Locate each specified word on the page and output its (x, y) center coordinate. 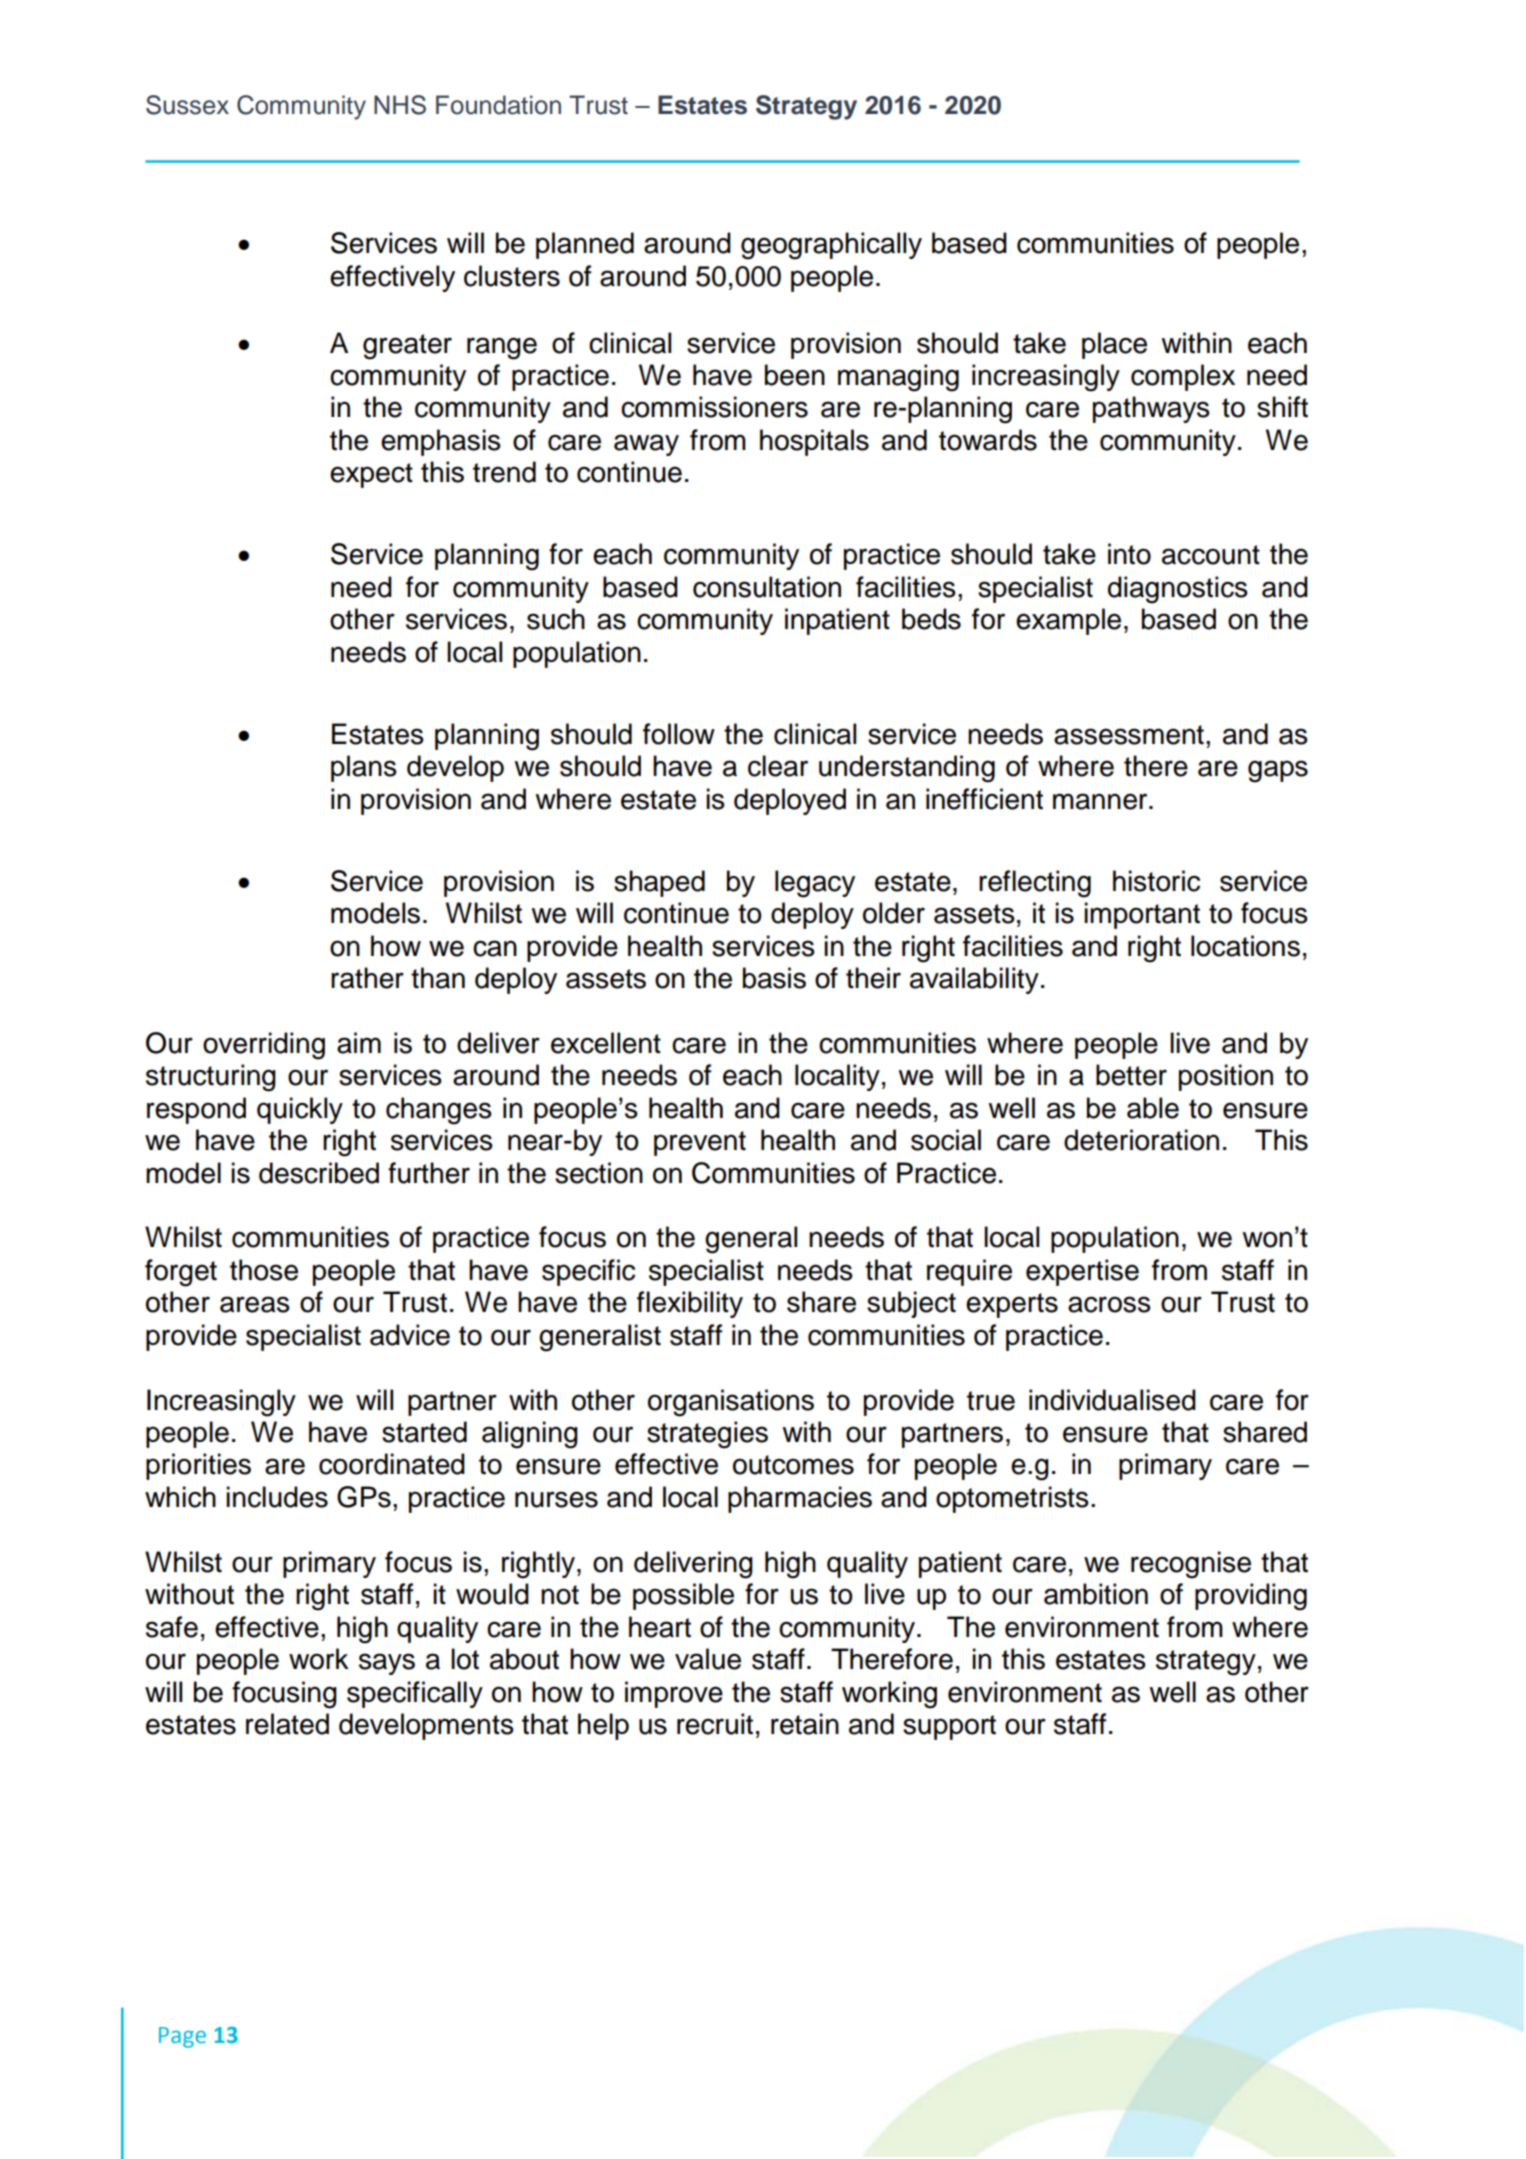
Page (182, 2037)
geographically (831, 246)
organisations (731, 1403)
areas (255, 1304)
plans (364, 768)
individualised (1112, 1400)
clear (778, 766)
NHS (400, 105)
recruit (715, 1724)
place (1114, 345)
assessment (1129, 735)
